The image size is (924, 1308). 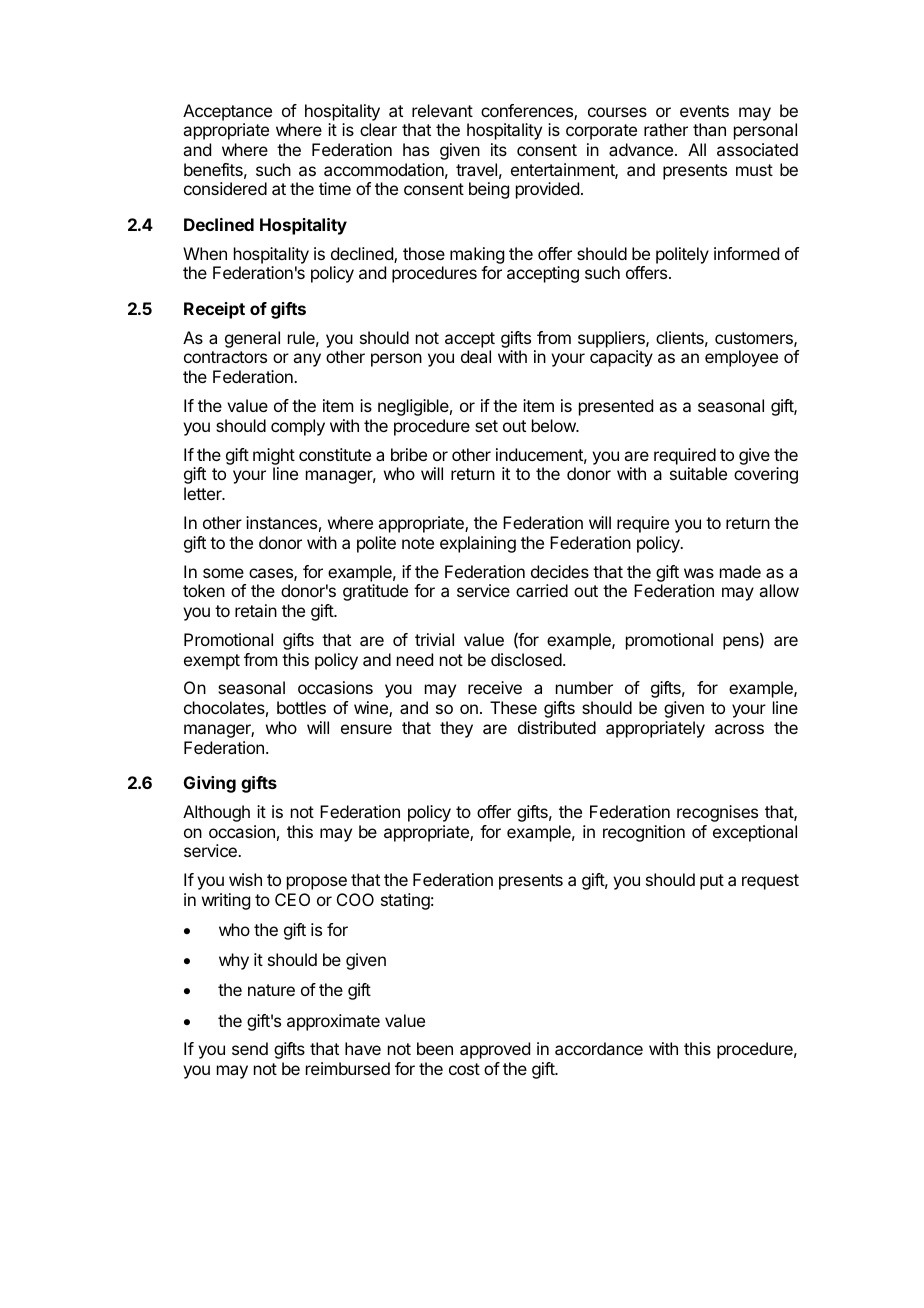 I want to click on travel, so click(x=476, y=169).
